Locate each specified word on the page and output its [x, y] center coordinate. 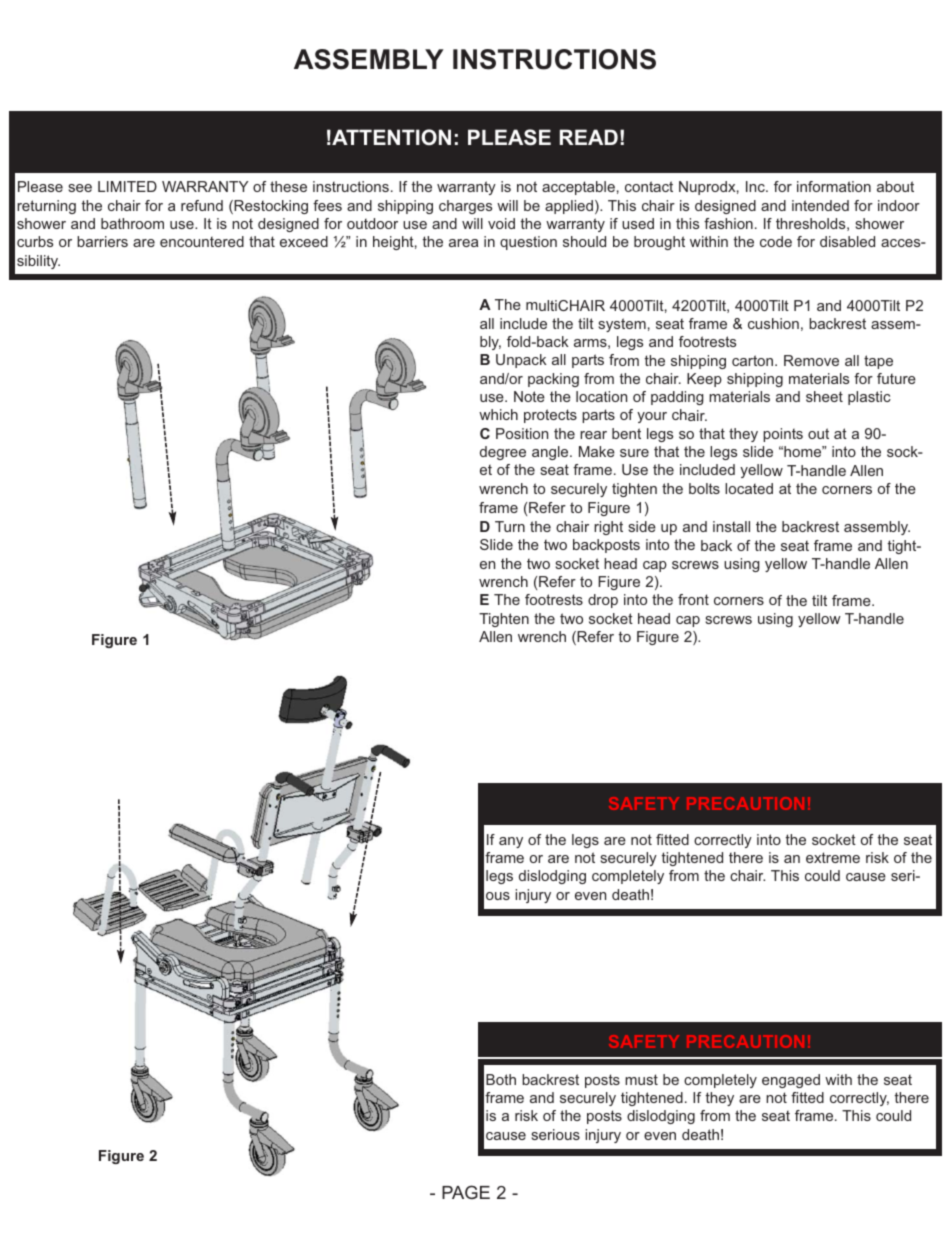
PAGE [466, 1192]
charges [465, 207]
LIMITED [127, 186]
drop [603, 601]
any [511, 842]
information [834, 186]
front [693, 599]
